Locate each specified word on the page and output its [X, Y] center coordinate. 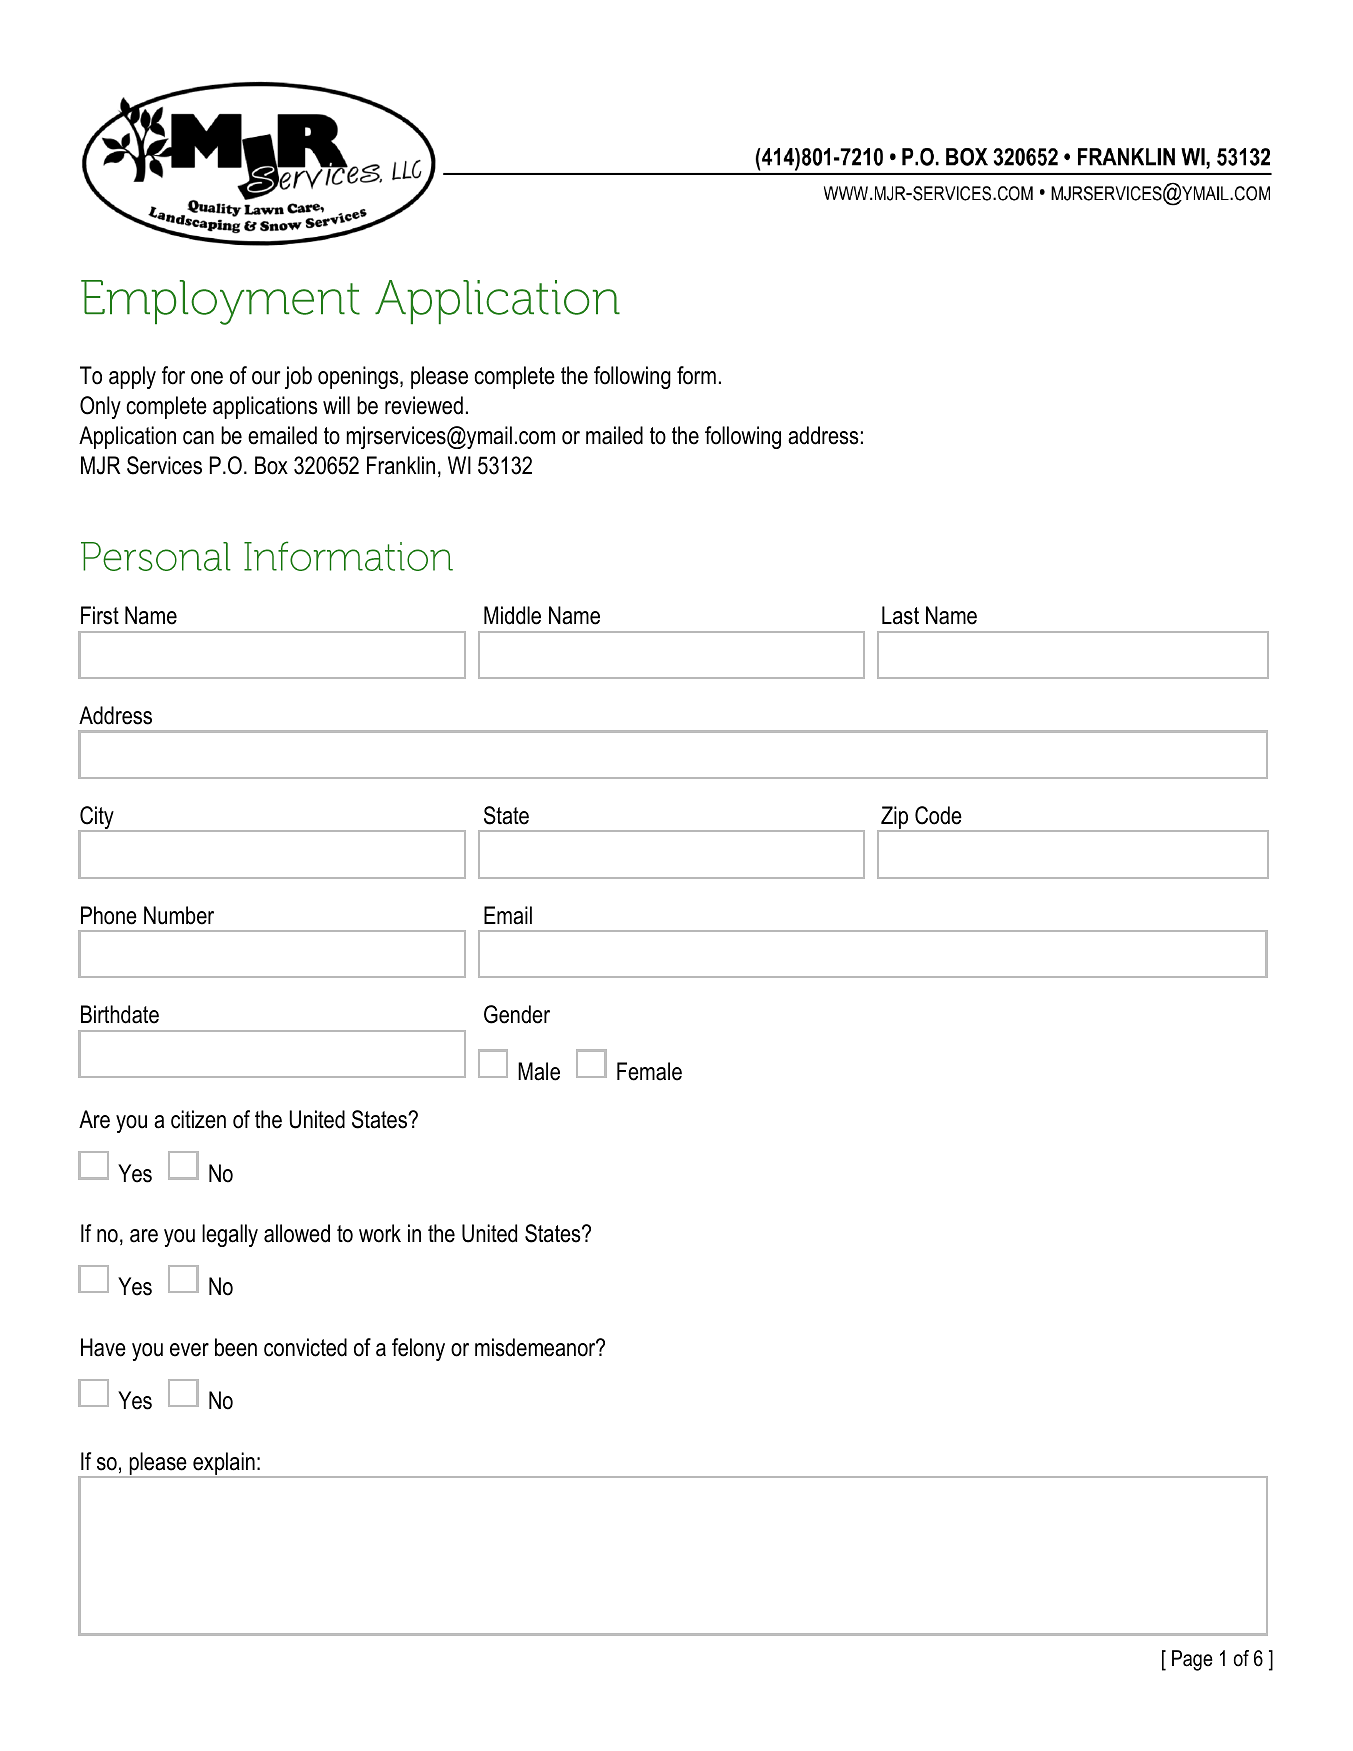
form [696, 375]
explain [224, 1465]
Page [1192, 1660]
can [198, 438]
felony [418, 1349]
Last [900, 615]
